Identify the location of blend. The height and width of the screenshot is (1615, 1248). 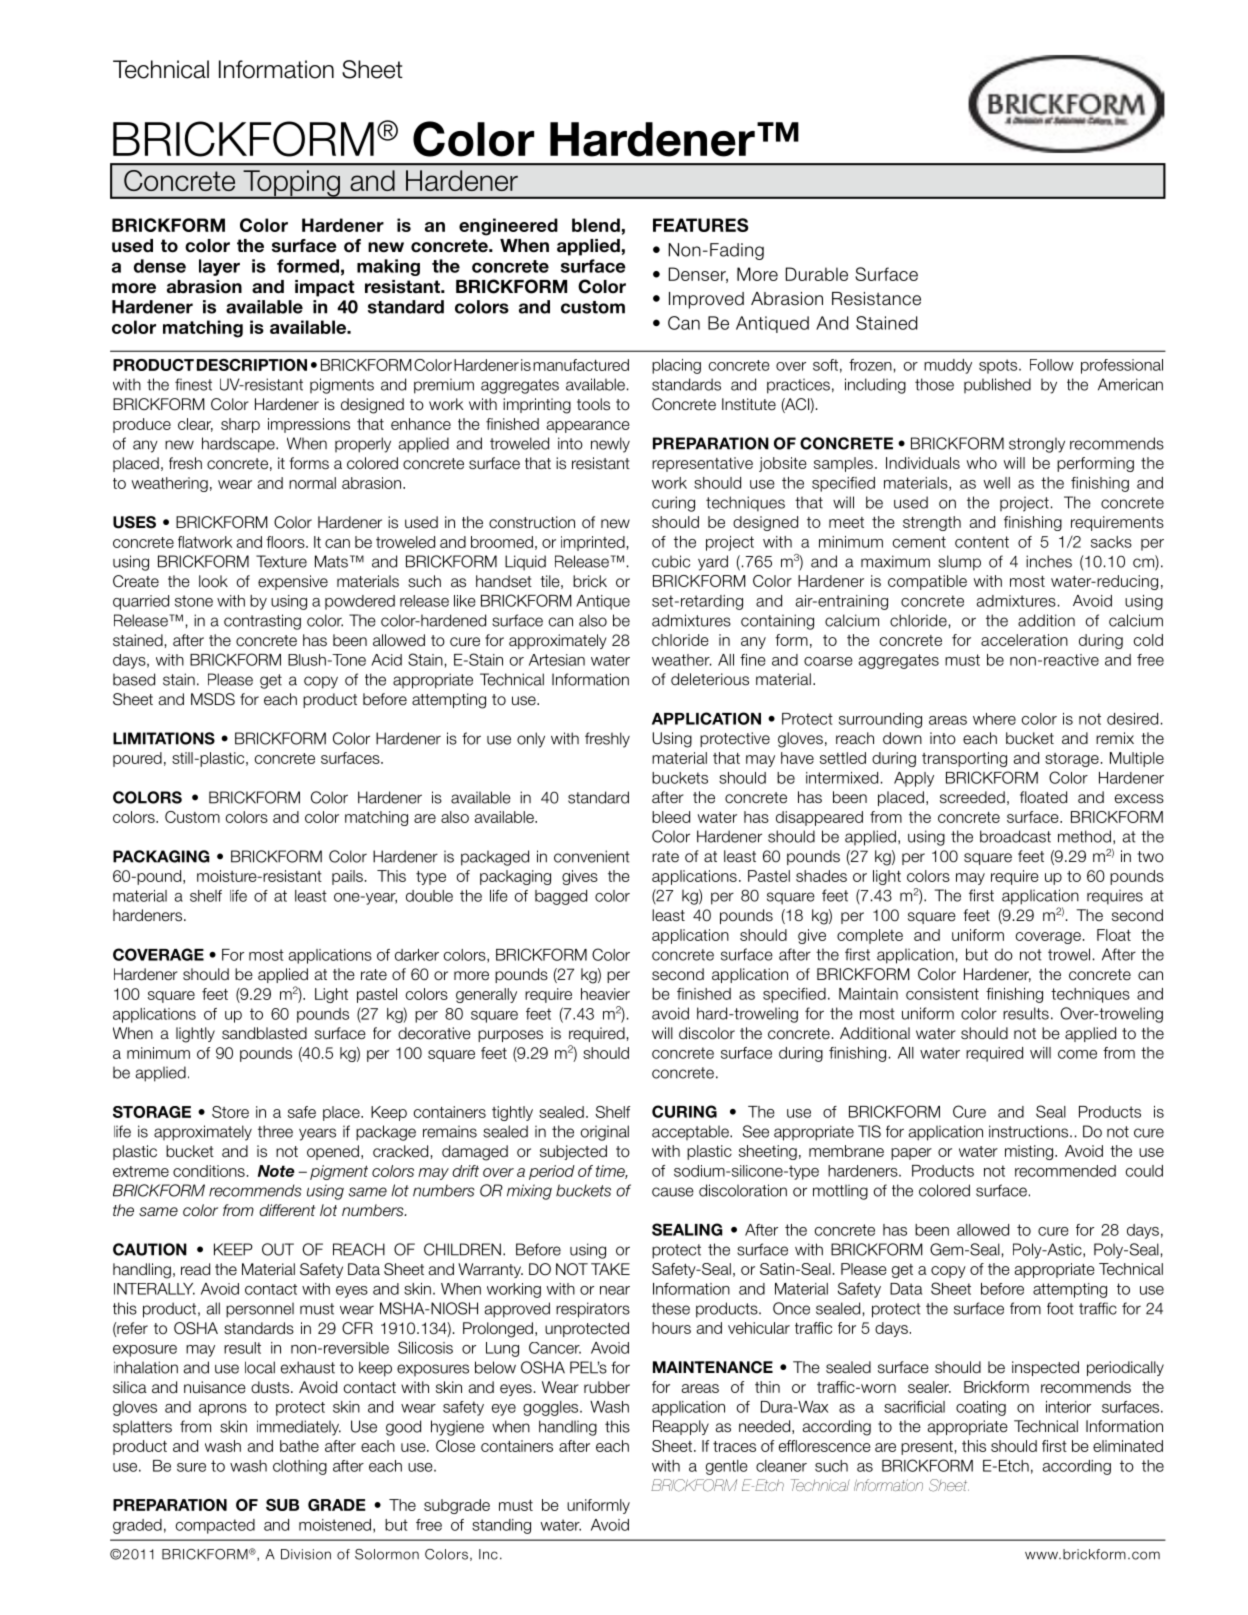
(596, 225).
